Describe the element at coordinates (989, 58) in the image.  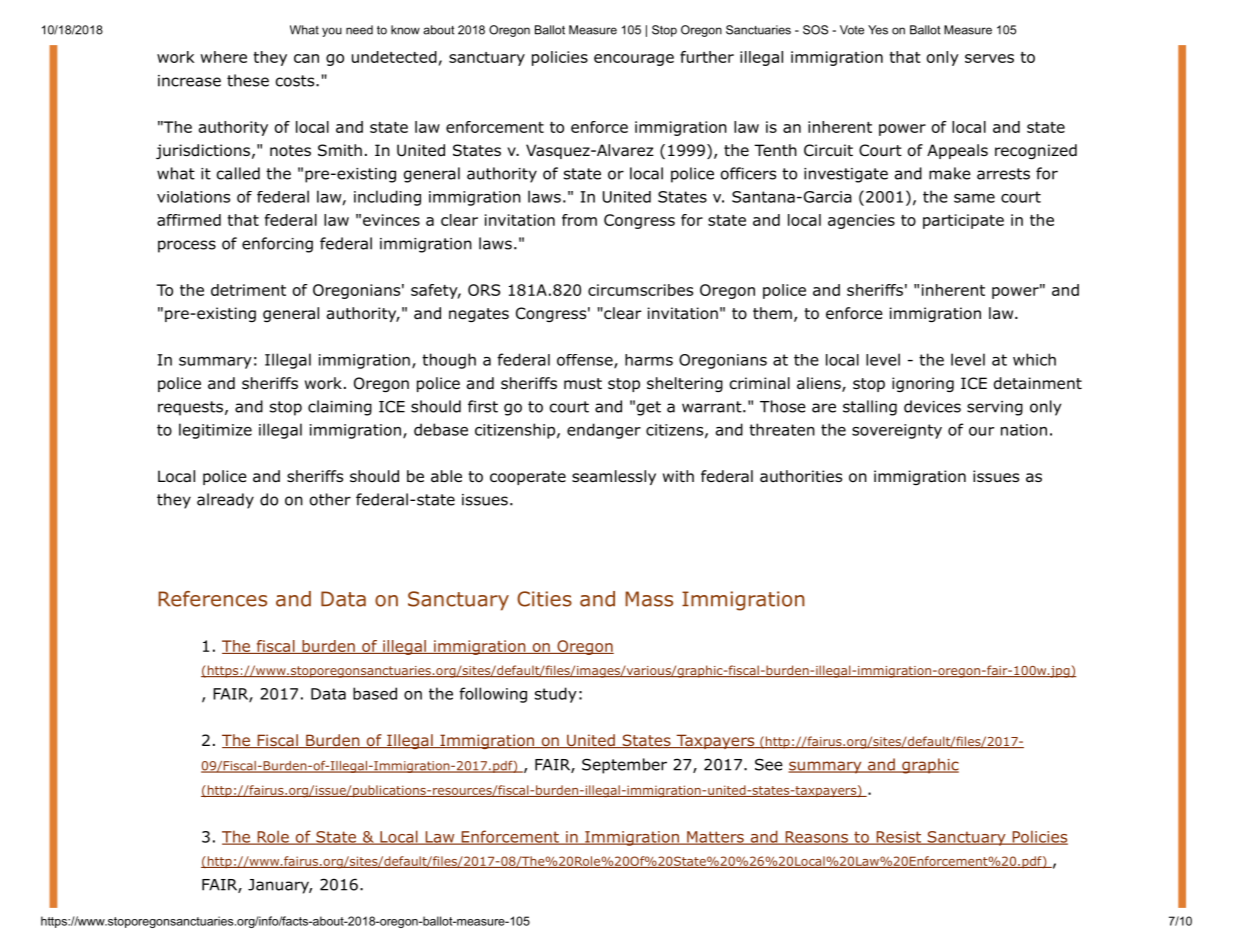
I see `serves` at that location.
